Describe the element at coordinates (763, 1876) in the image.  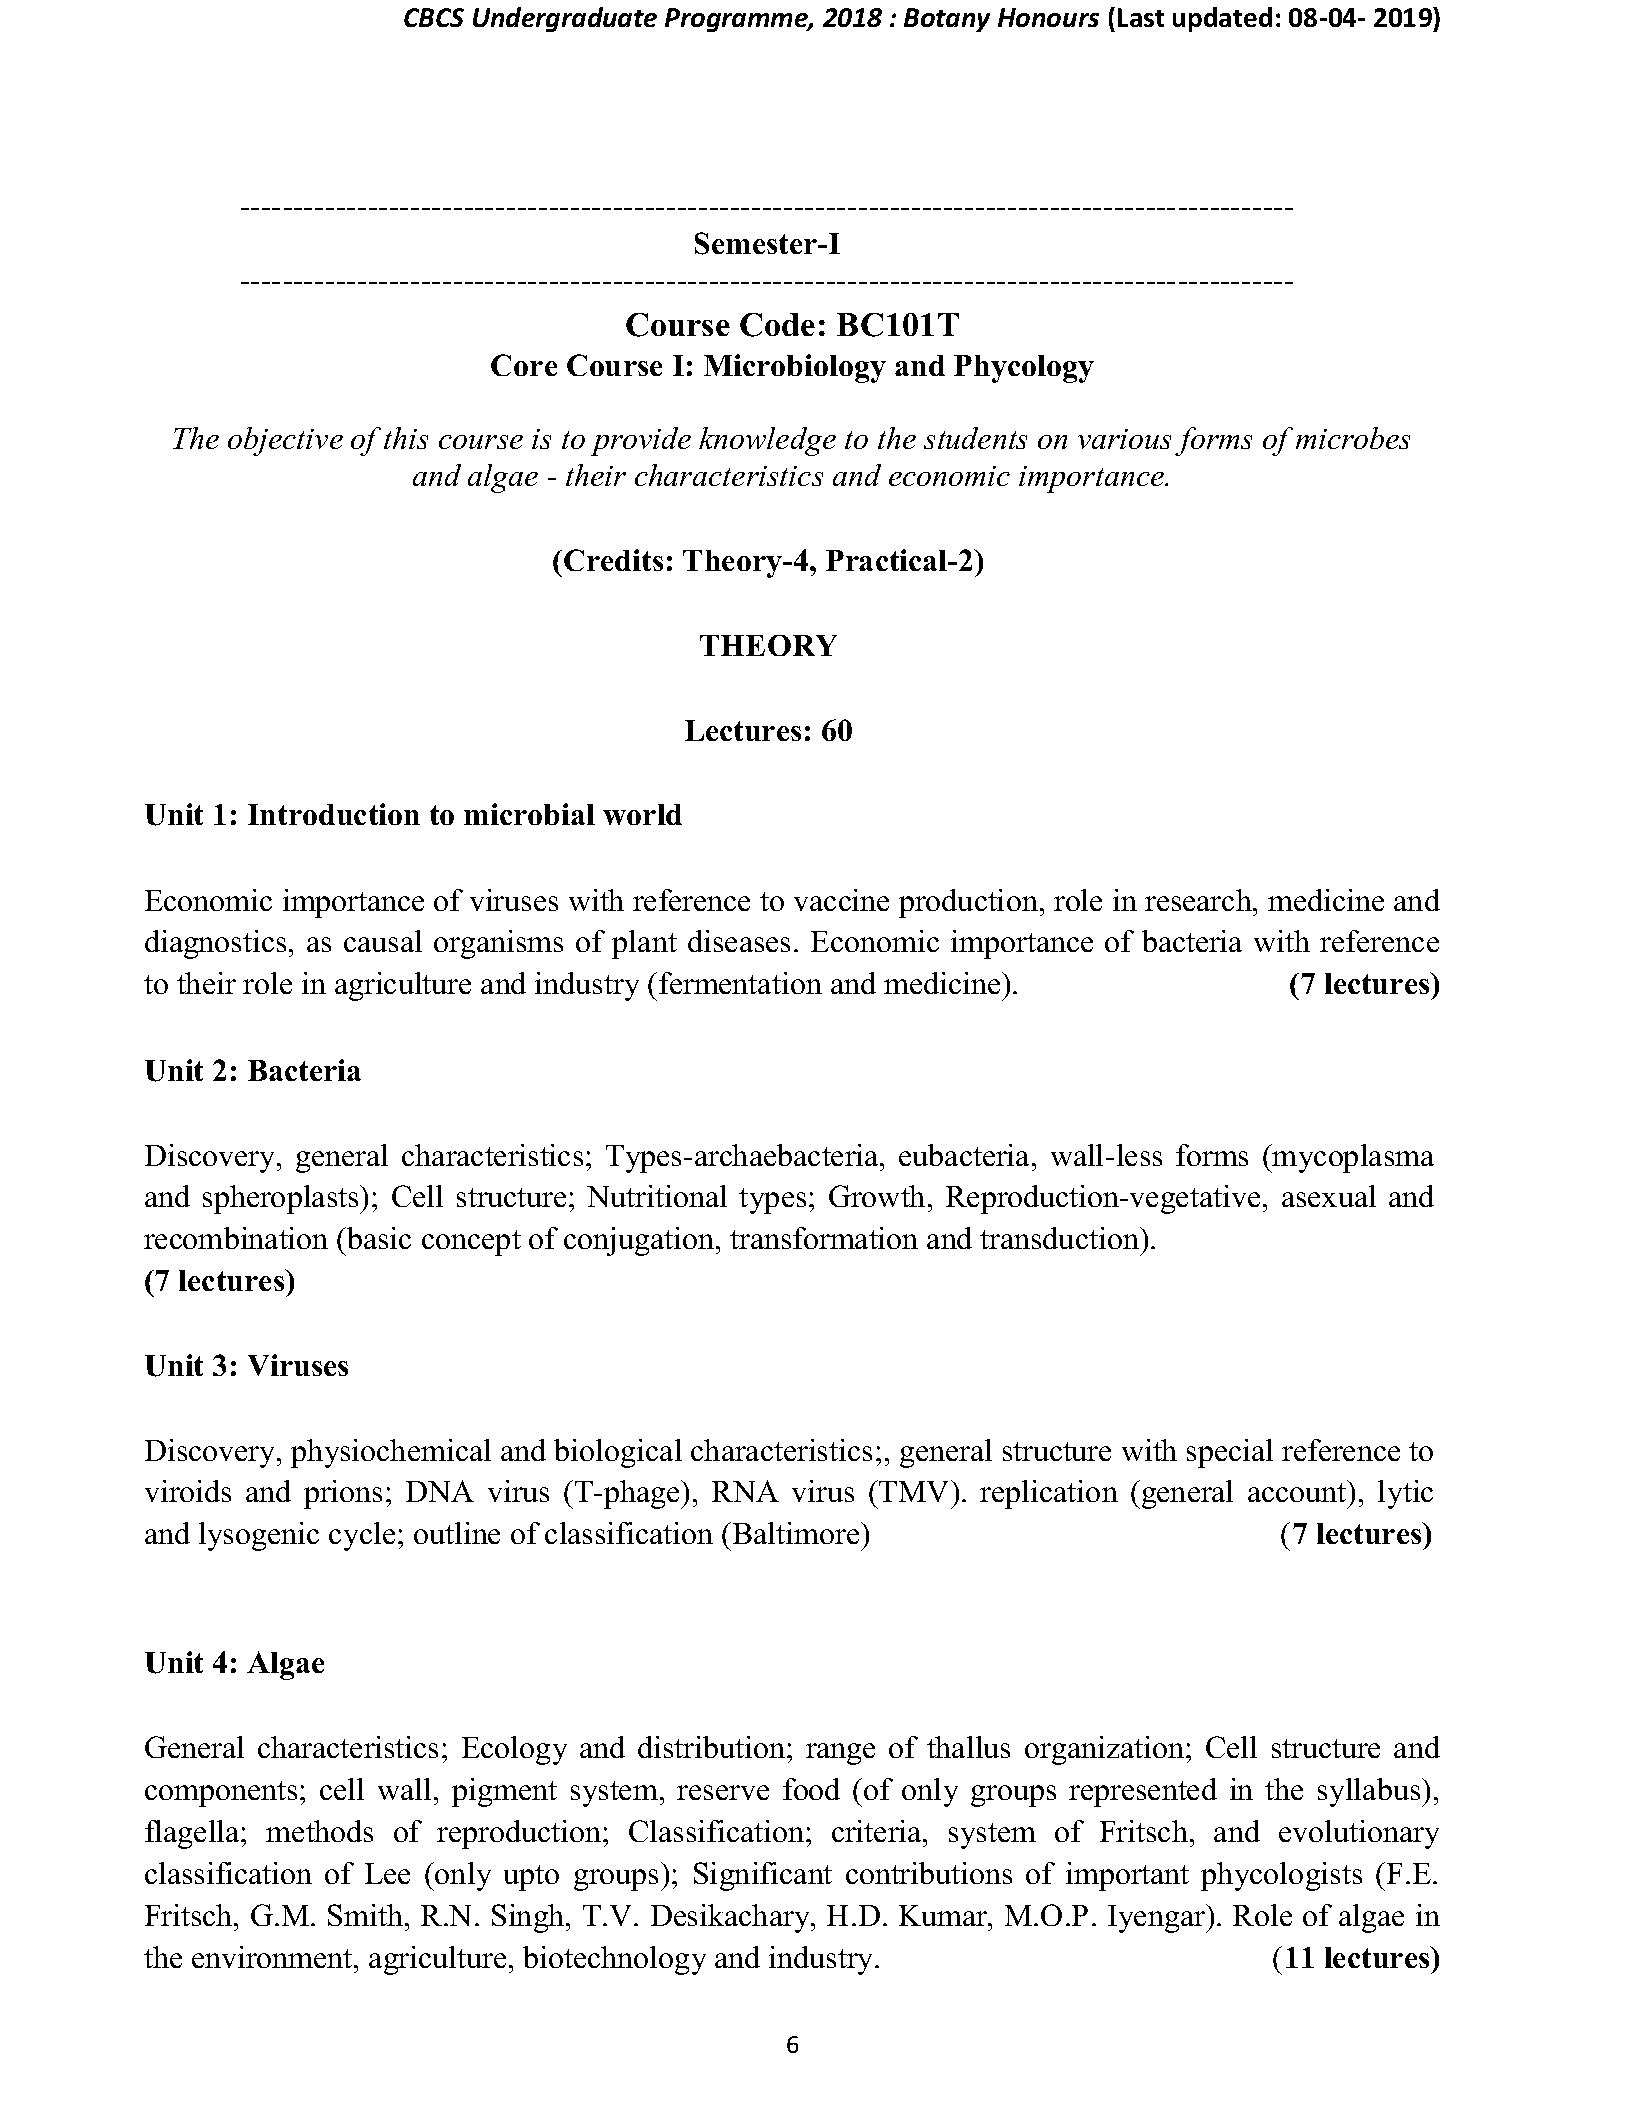
I see `Significant` at that location.
